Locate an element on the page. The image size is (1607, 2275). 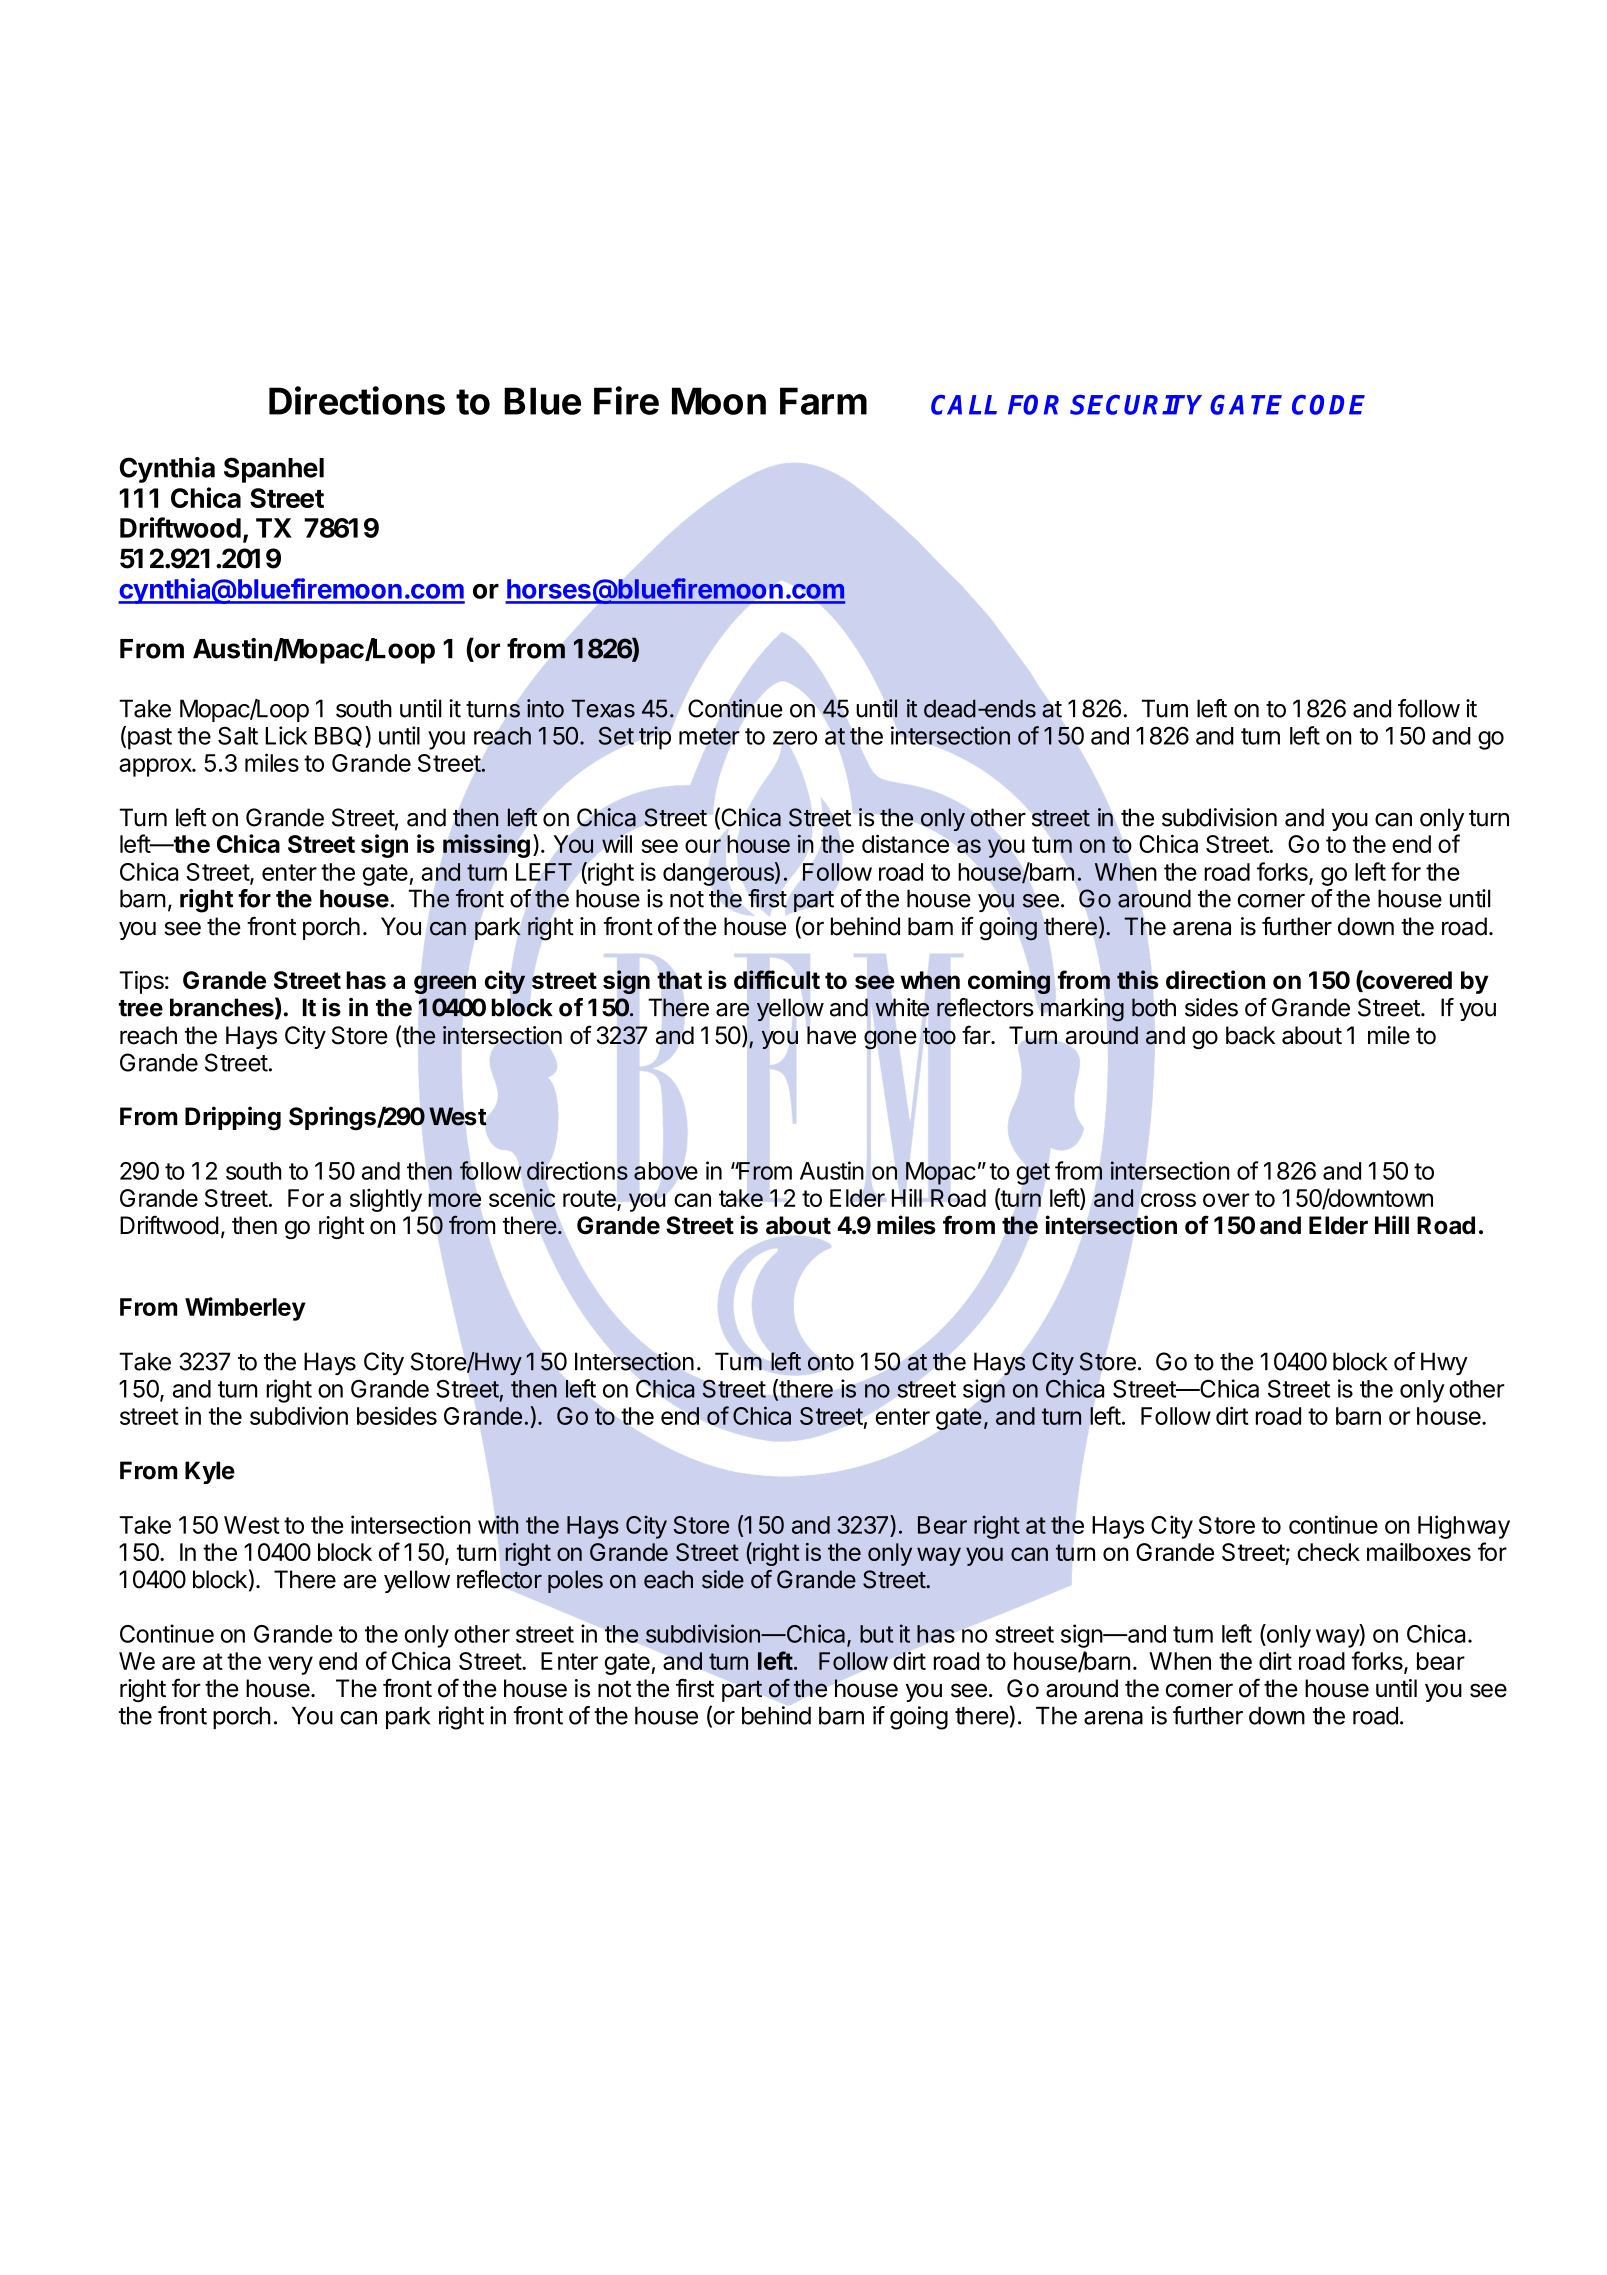
BBQ is located at coordinates (338, 736).
